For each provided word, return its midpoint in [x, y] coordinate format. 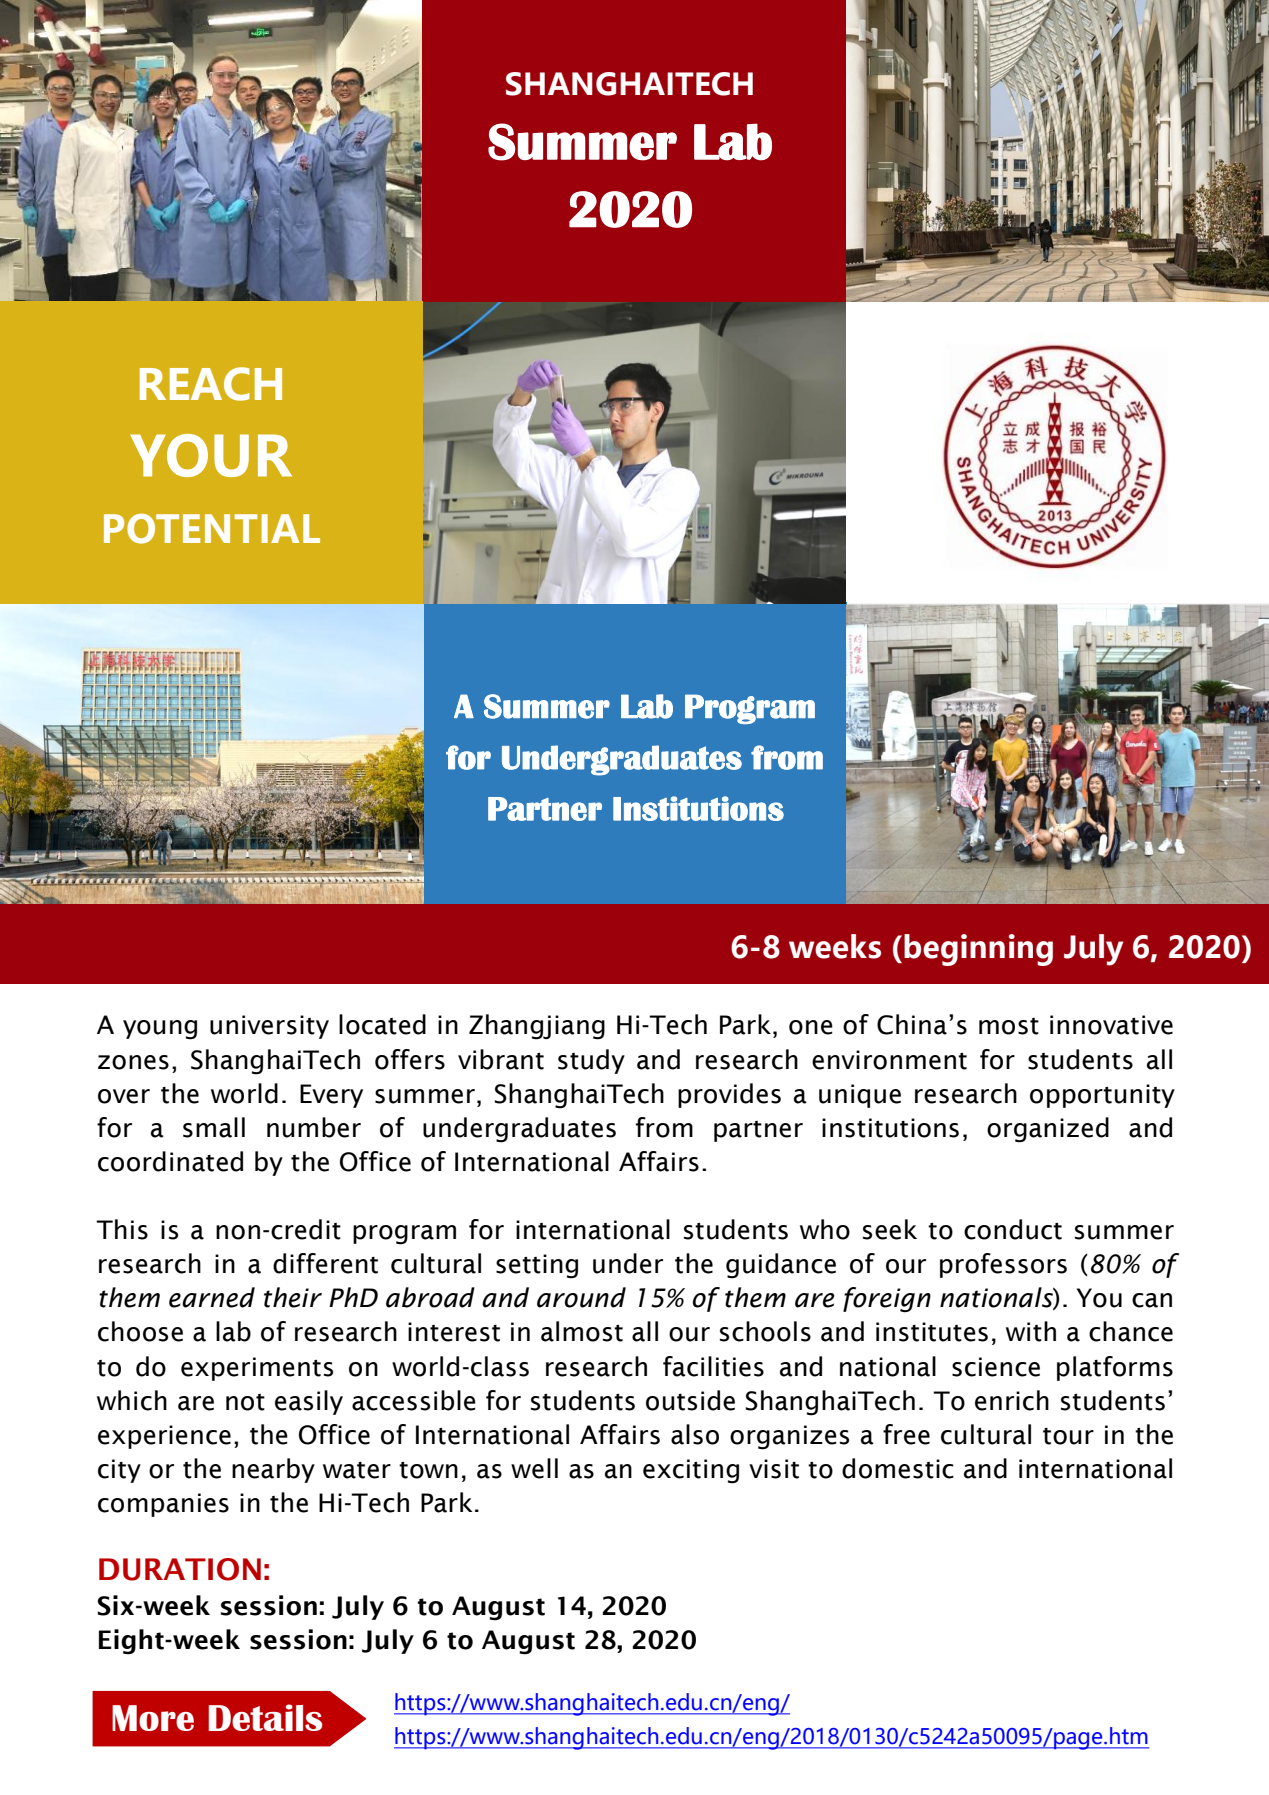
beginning [978, 950]
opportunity [1102, 1096]
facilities [713, 1366]
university [269, 1027]
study [591, 1061]
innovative [1111, 1025]
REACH [211, 384]
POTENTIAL [212, 529]
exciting [691, 1471]
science [996, 1367]
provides [729, 1095]
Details [265, 1717]
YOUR [211, 455]
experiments [257, 1369]
